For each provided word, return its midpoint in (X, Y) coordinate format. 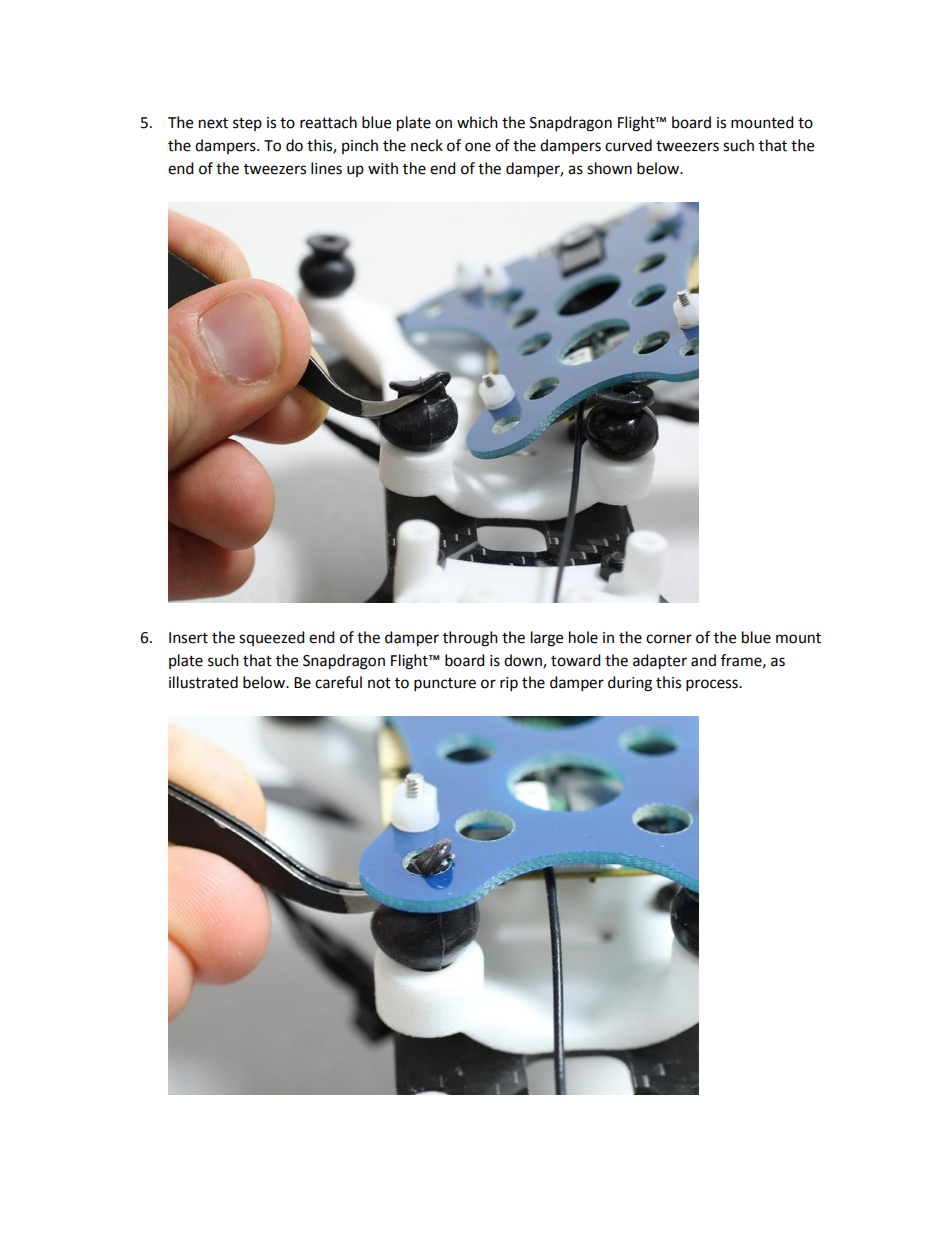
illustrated (203, 682)
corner (669, 639)
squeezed (272, 638)
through (470, 639)
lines (326, 168)
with (383, 168)
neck (427, 145)
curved (628, 145)
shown (609, 168)
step (247, 124)
